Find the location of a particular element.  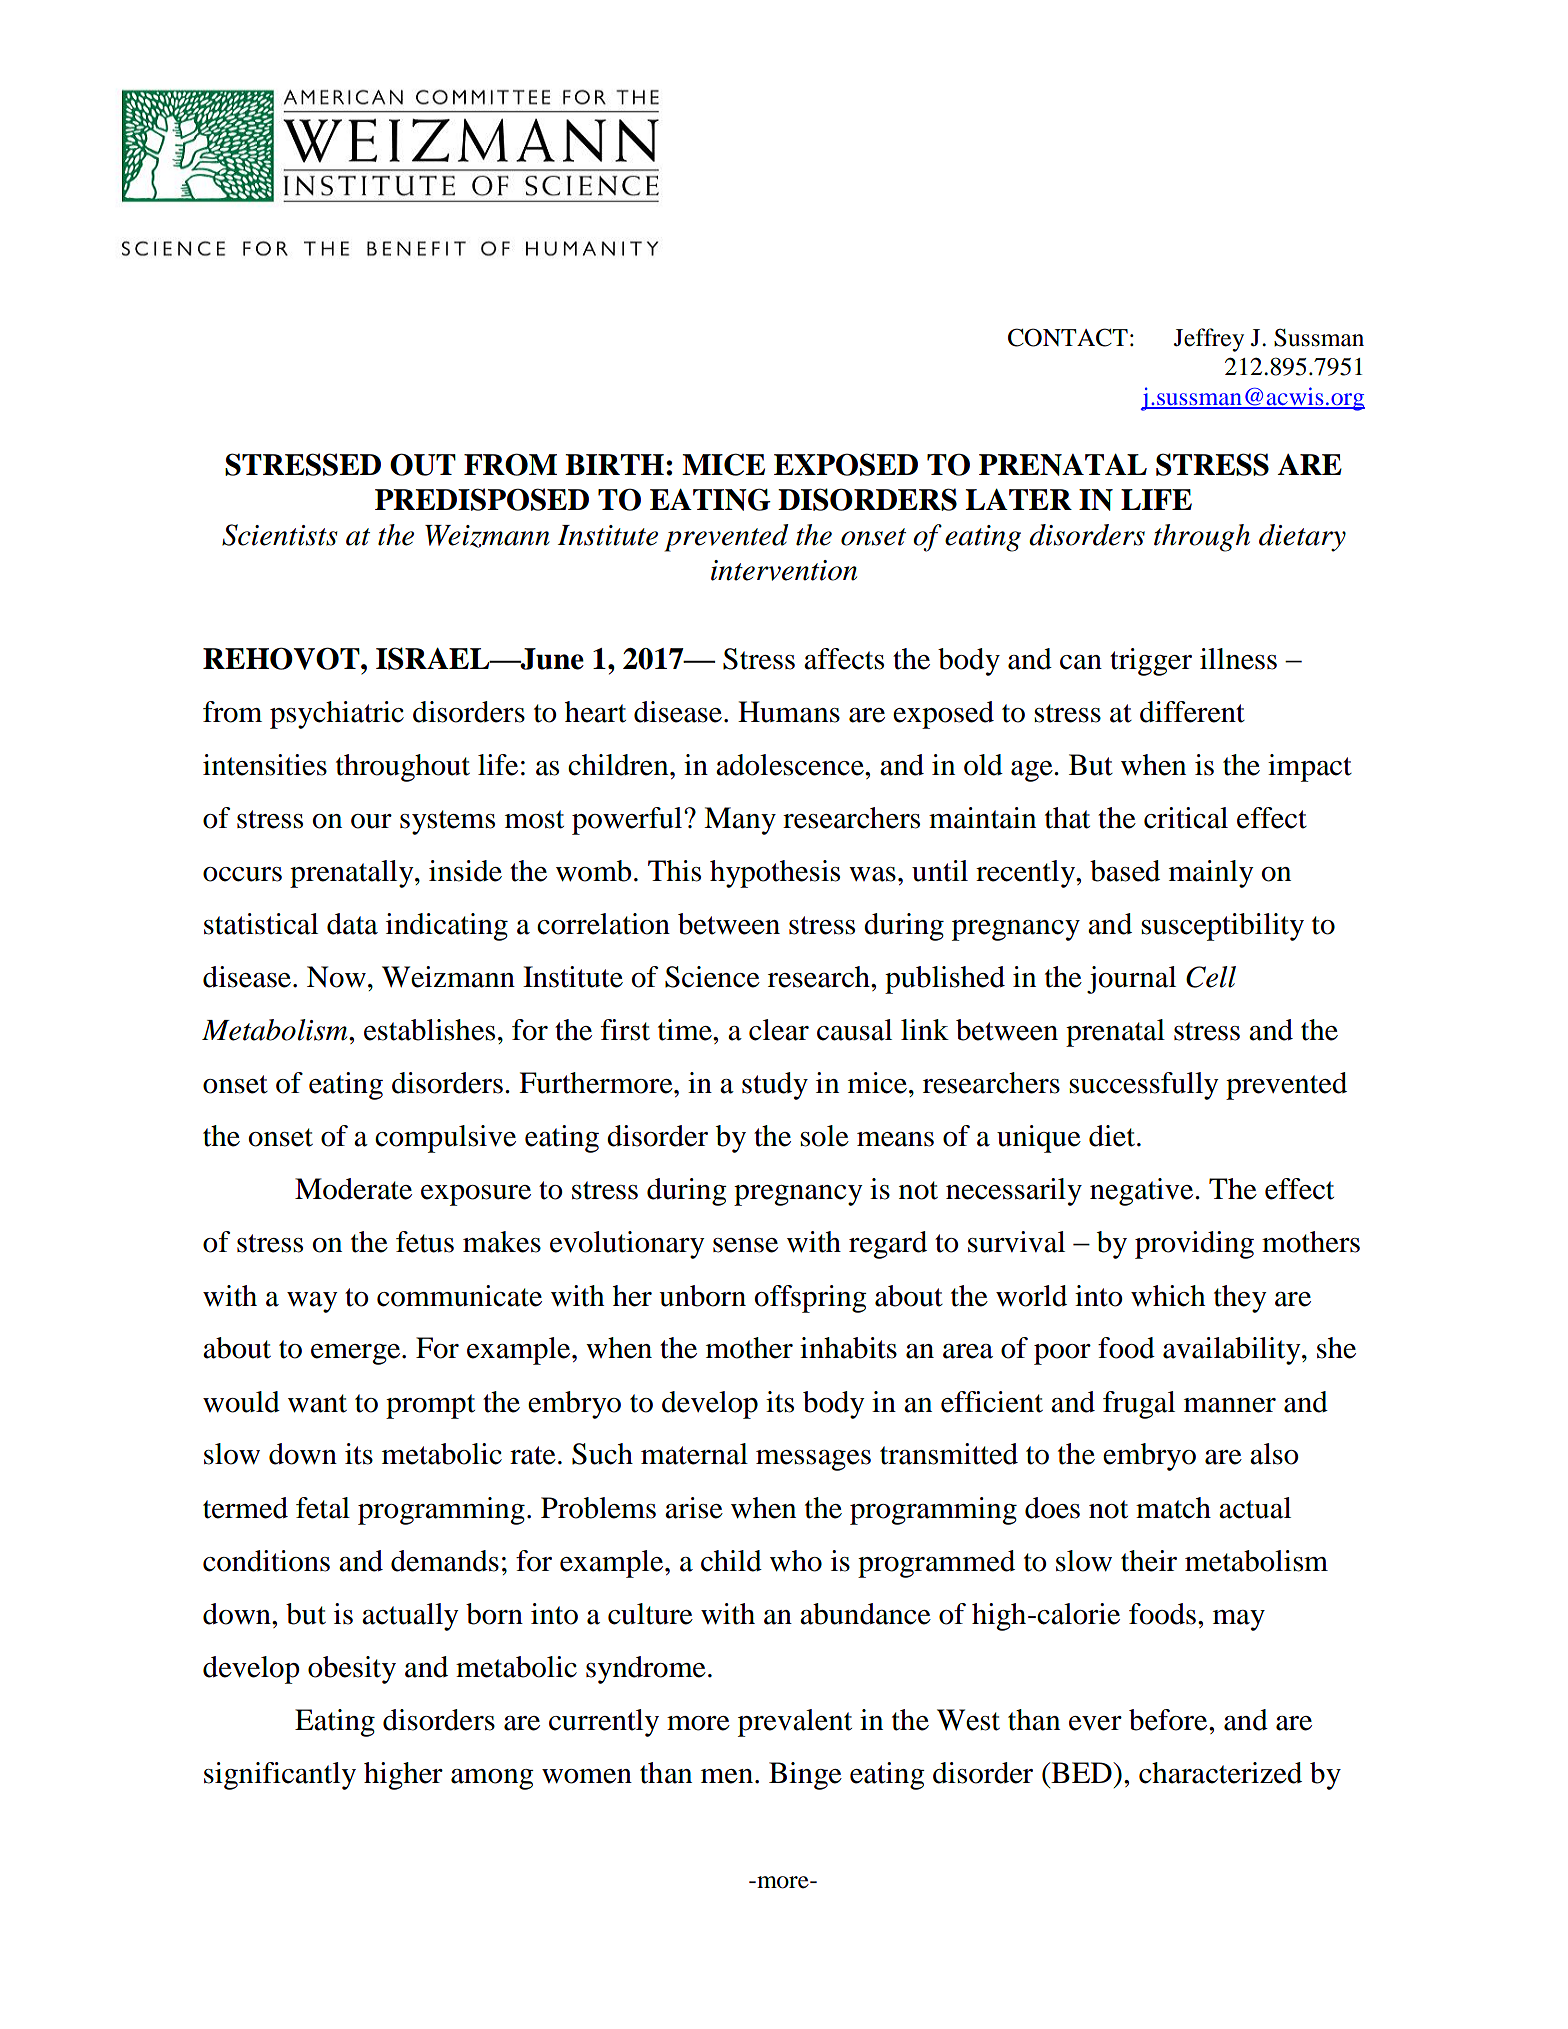

susceptibility is located at coordinates (1222, 927).
